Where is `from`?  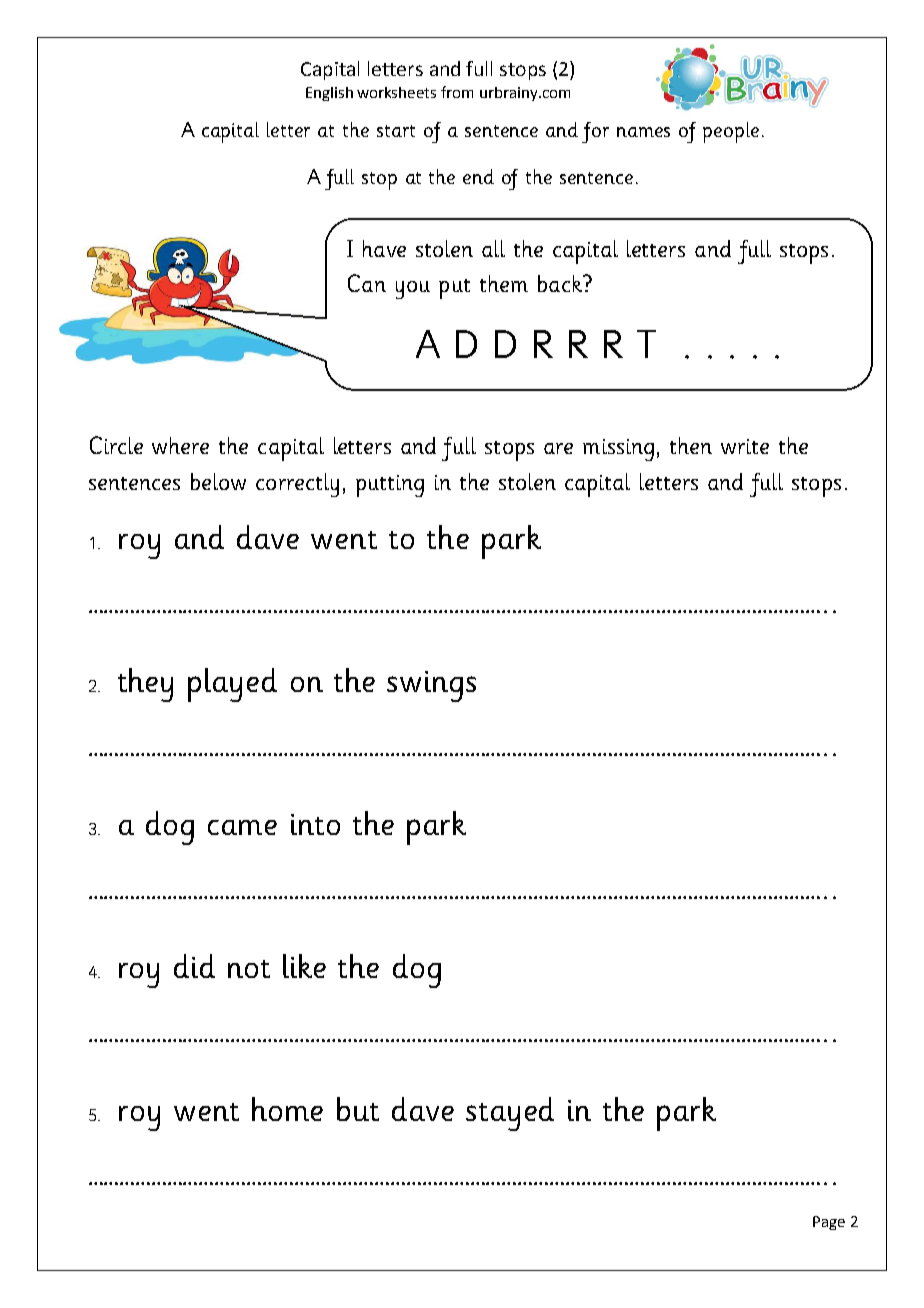
from is located at coordinates (457, 92).
